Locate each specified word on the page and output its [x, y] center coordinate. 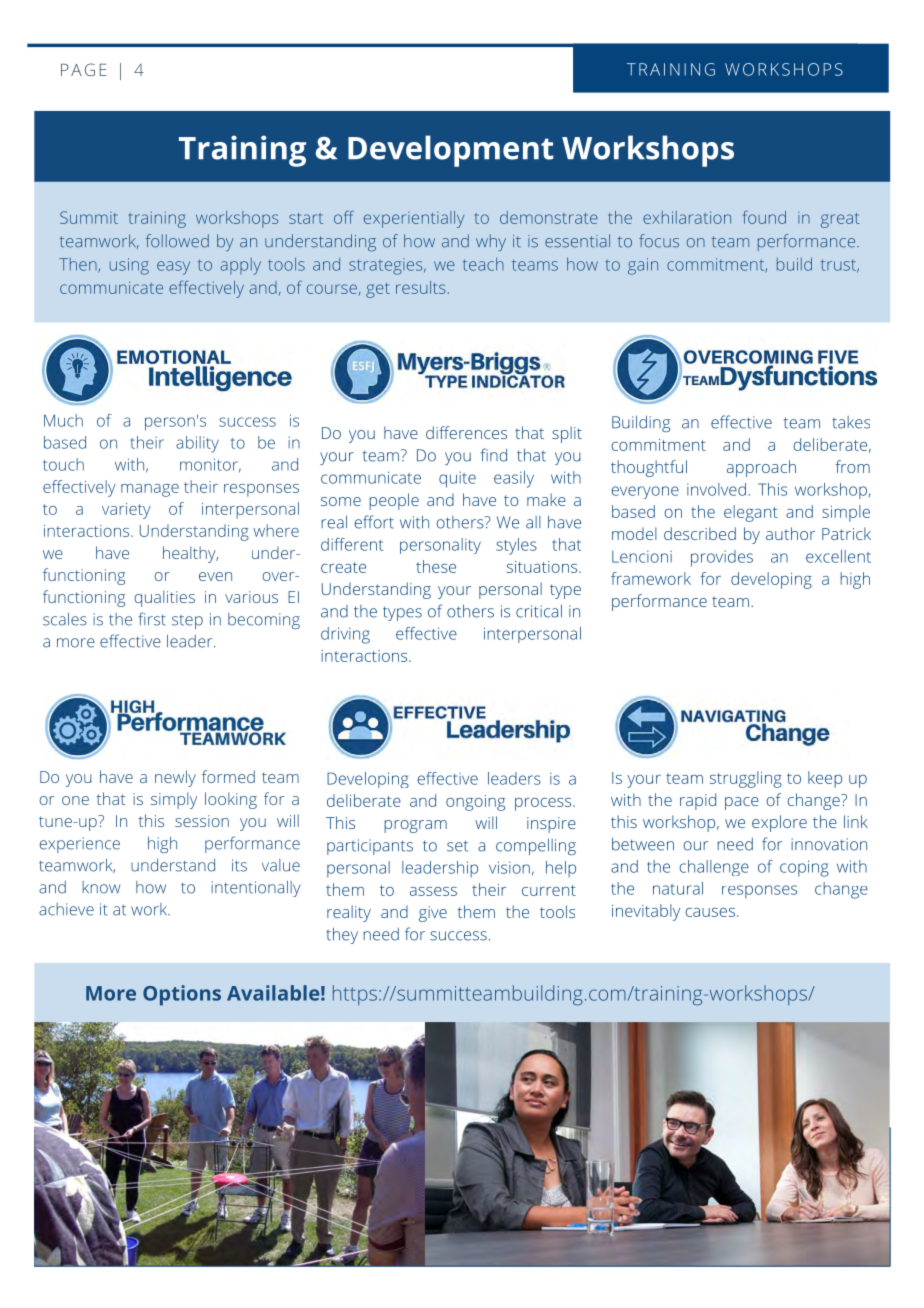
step [187, 622]
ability [197, 444]
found [764, 217]
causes [710, 912]
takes [851, 422]
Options [182, 995]
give [433, 914]
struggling [746, 779]
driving [345, 635]
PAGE [84, 69]
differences [466, 432]
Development [450, 151]
